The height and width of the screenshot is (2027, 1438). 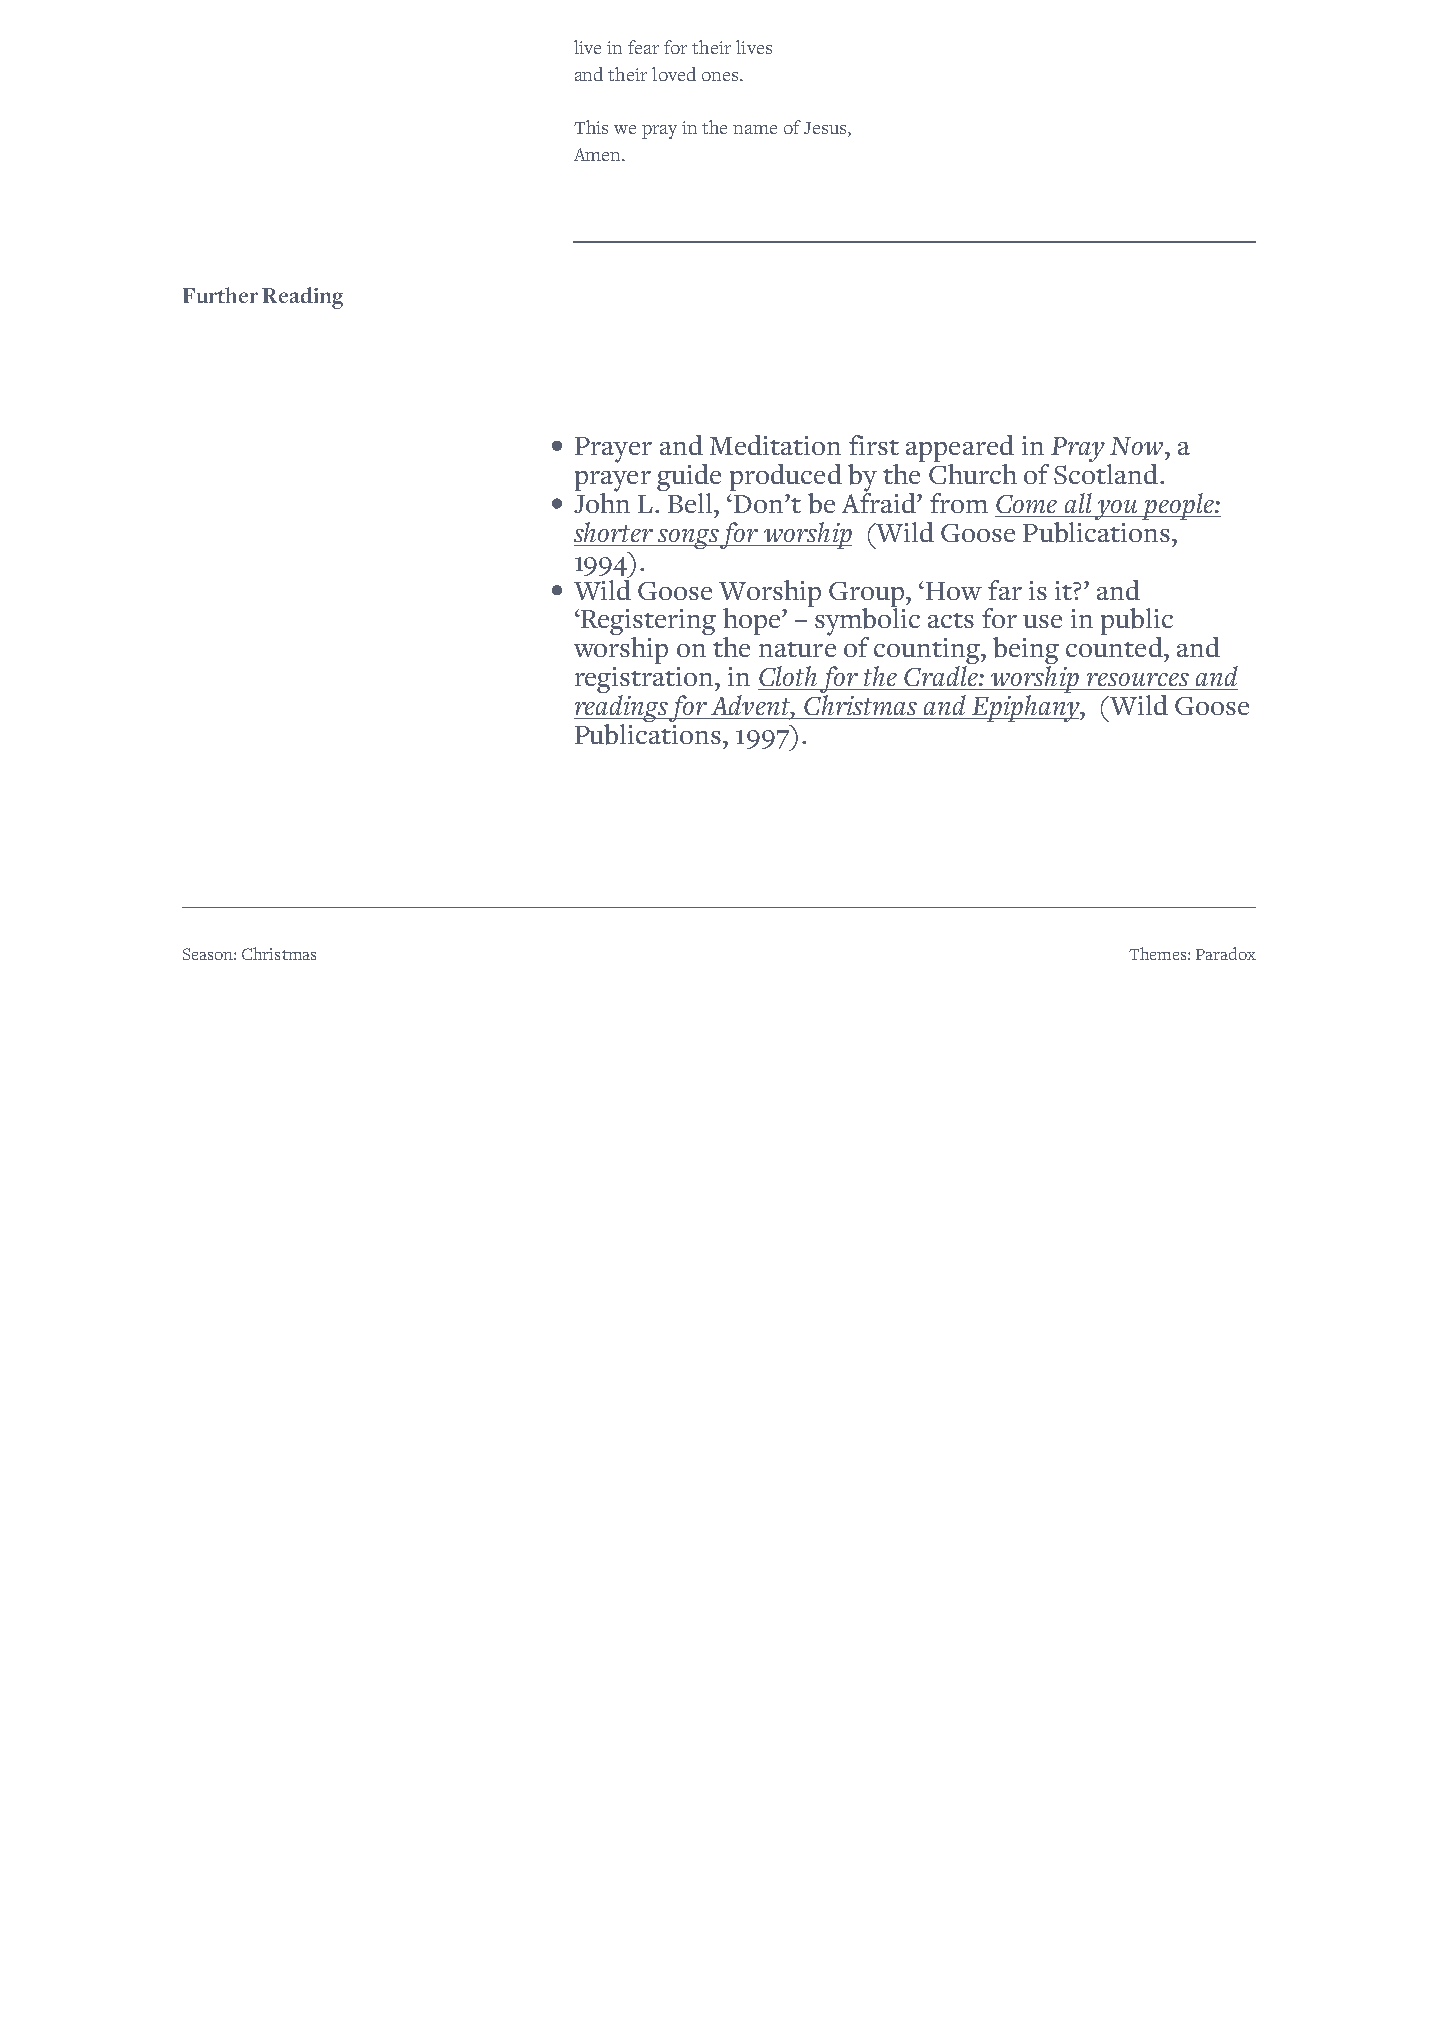 I want to click on registration, so click(x=645, y=681).
